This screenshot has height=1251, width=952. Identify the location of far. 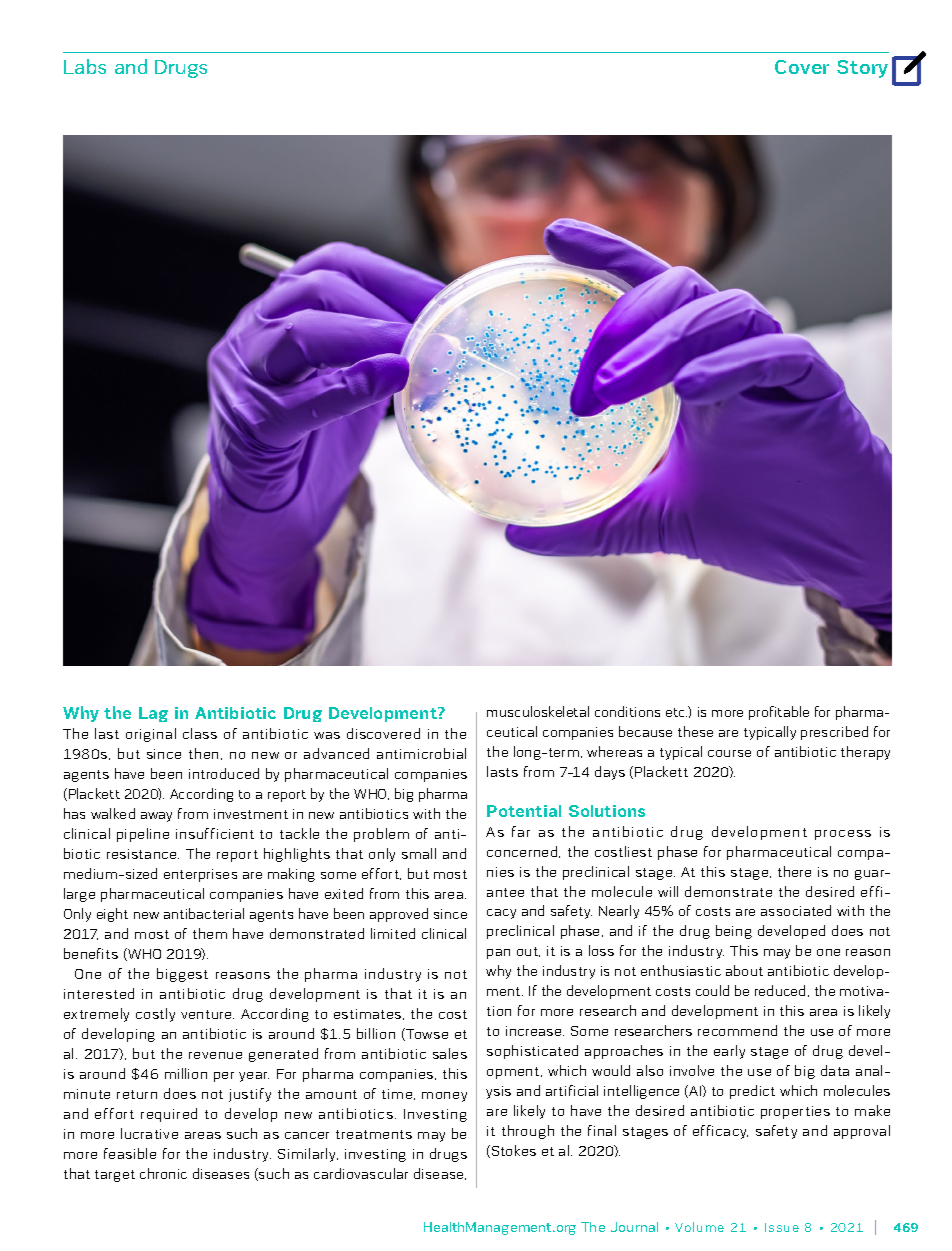
(521, 831).
